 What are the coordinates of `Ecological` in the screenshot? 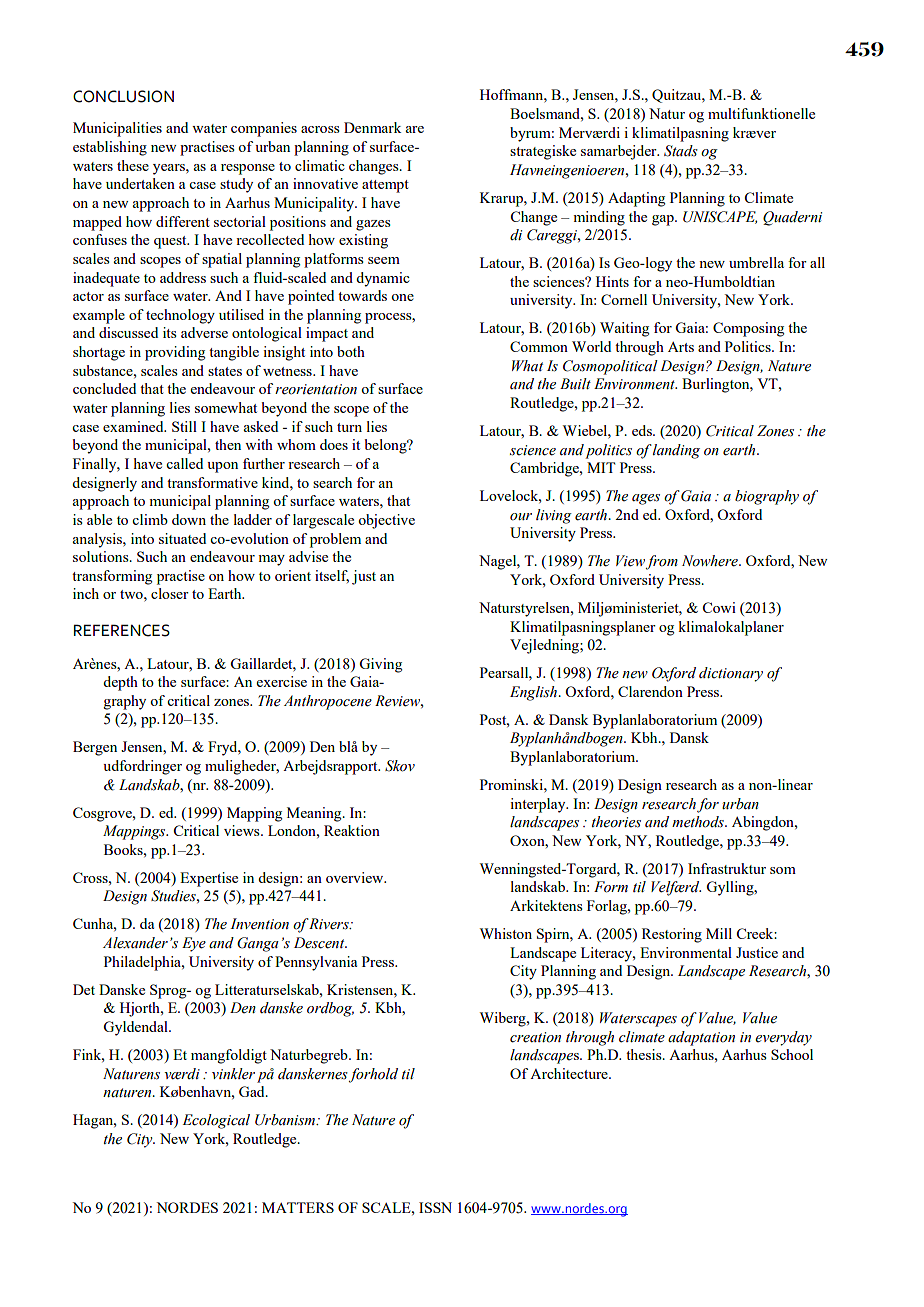 It's located at (216, 1121).
